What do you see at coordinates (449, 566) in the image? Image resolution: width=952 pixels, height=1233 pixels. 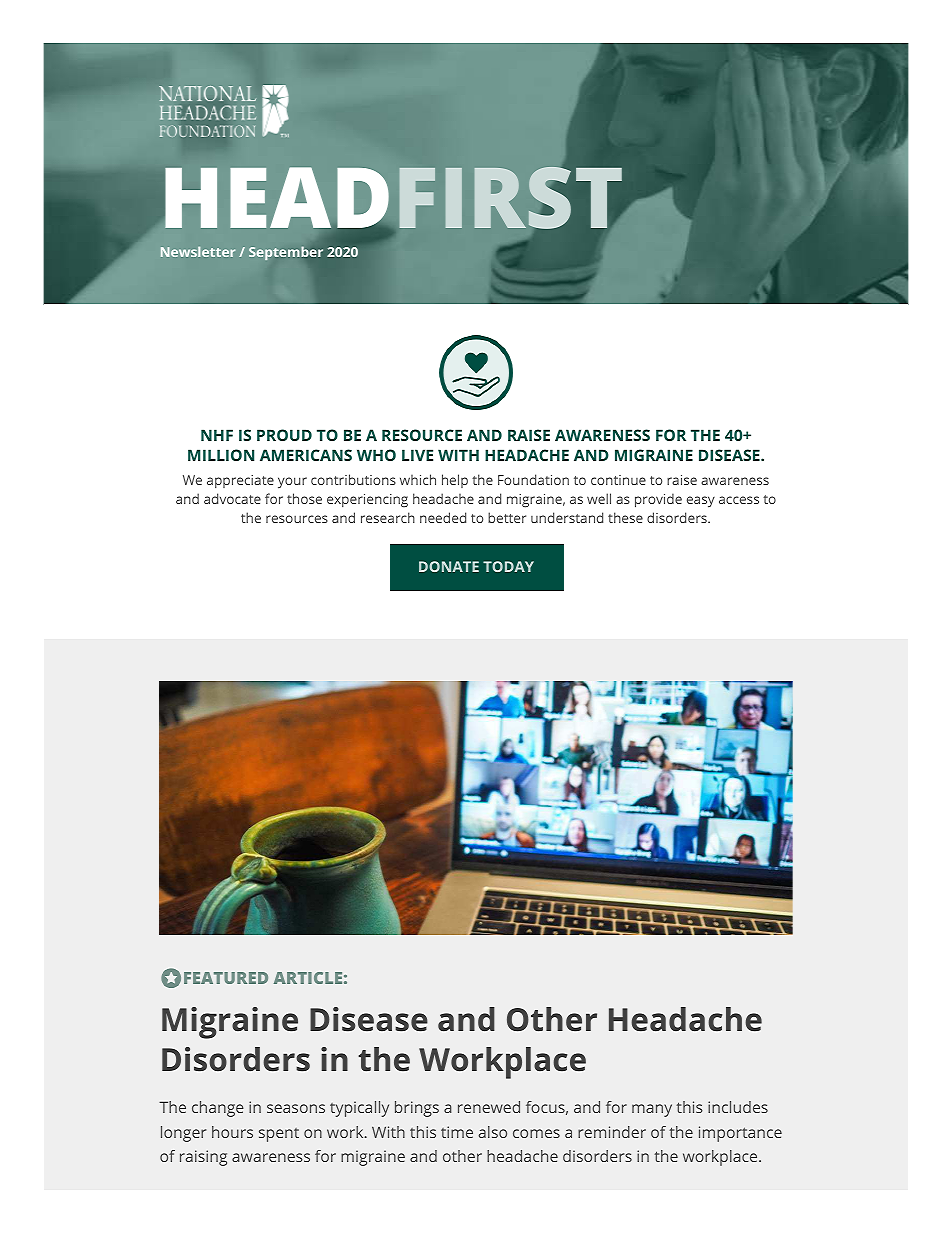 I see `DONATE` at bounding box center [449, 566].
